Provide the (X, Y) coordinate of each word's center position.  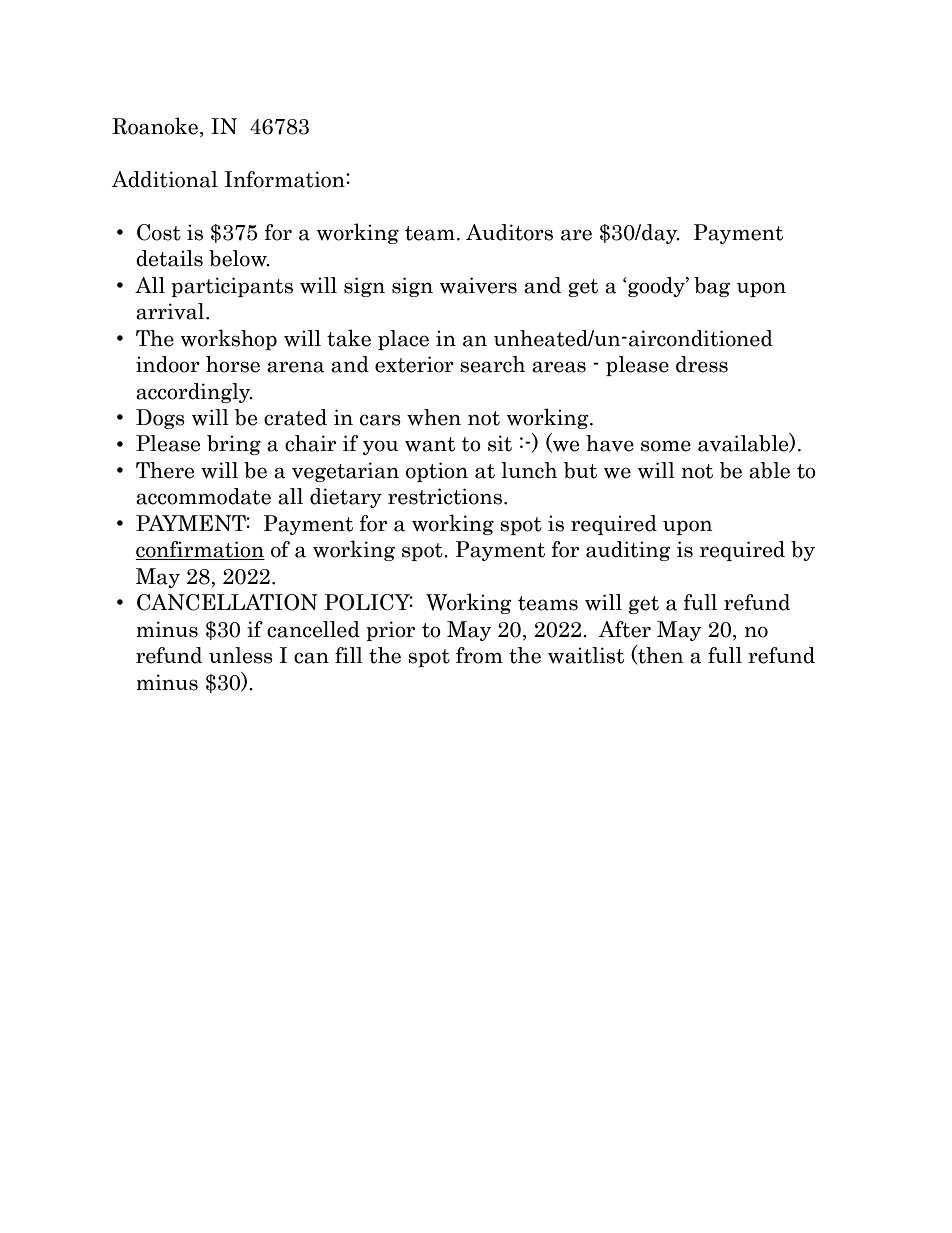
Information (285, 179)
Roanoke (155, 126)
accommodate (203, 496)
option (437, 472)
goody (656, 287)
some (666, 446)
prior (390, 631)
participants (232, 287)
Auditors (509, 232)
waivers (478, 285)
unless (241, 655)
